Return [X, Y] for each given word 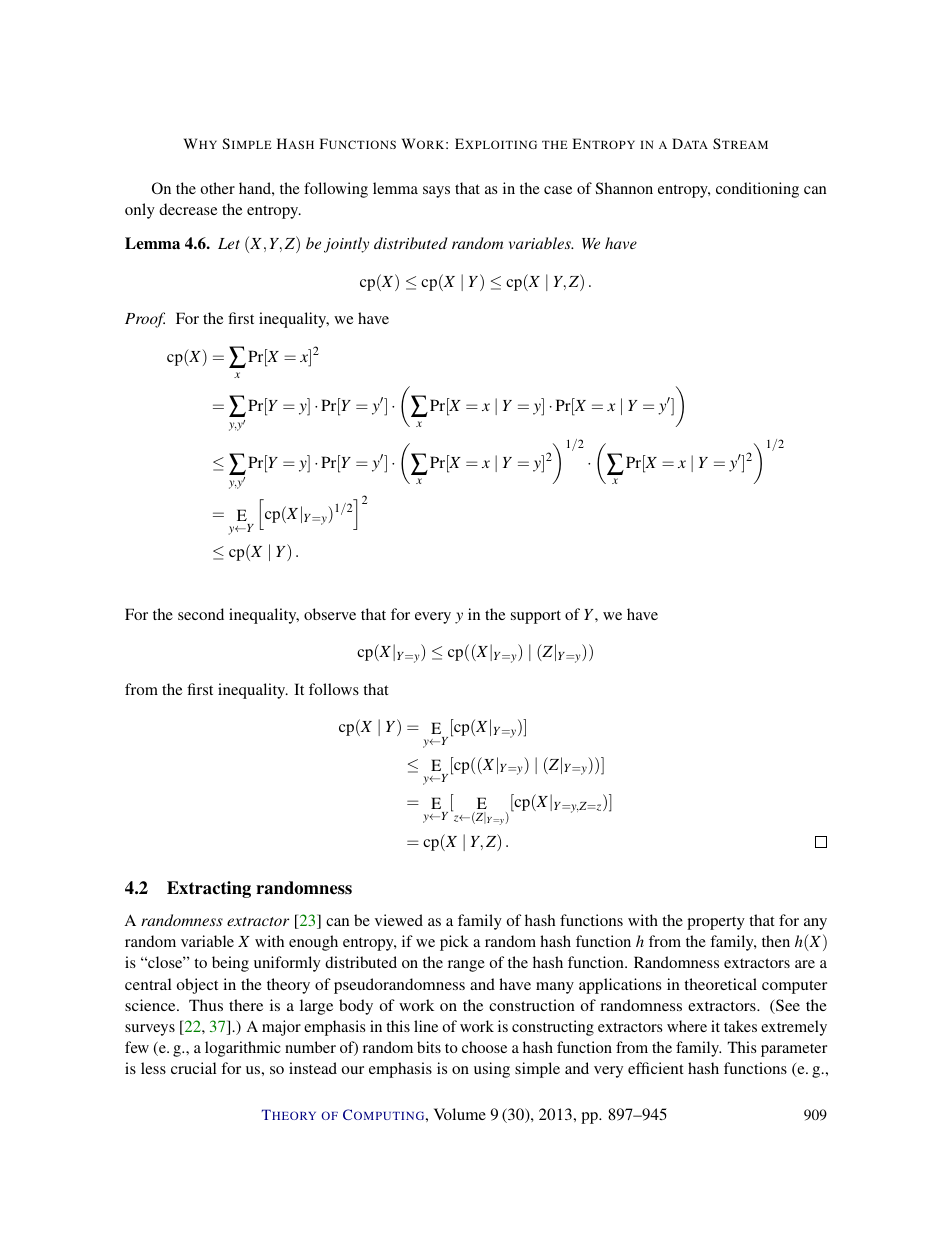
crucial [193, 1068]
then [776, 941]
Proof [145, 320]
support [536, 617]
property [716, 923]
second [201, 614]
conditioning [757, 190]
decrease [188, 209]
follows [334, 689]
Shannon [624, 188]
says [436, 192]
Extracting [209, 889]
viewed [399, 920]
